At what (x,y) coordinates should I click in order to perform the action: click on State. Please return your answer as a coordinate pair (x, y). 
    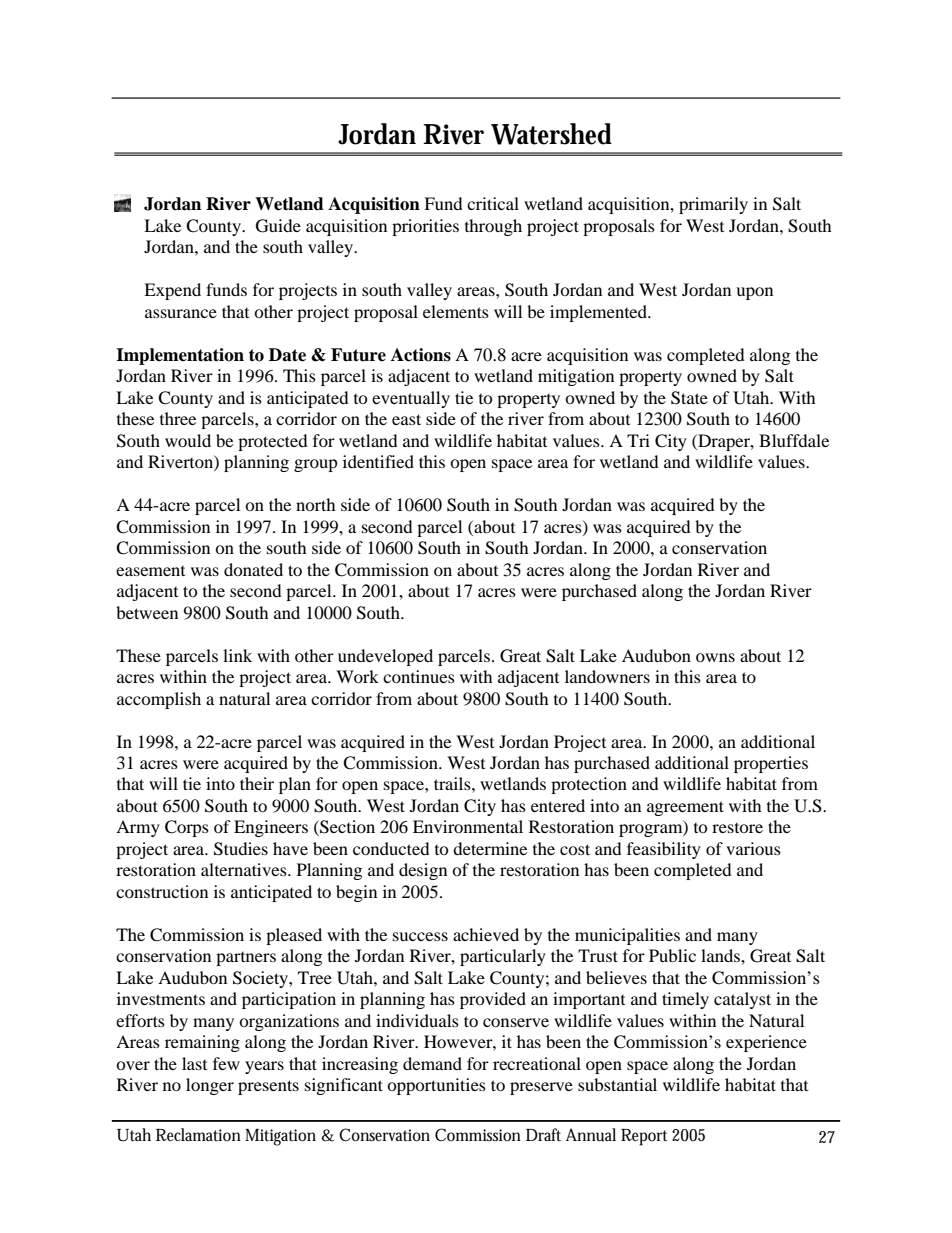
    Looking at the image, I should click on (689, 398).
